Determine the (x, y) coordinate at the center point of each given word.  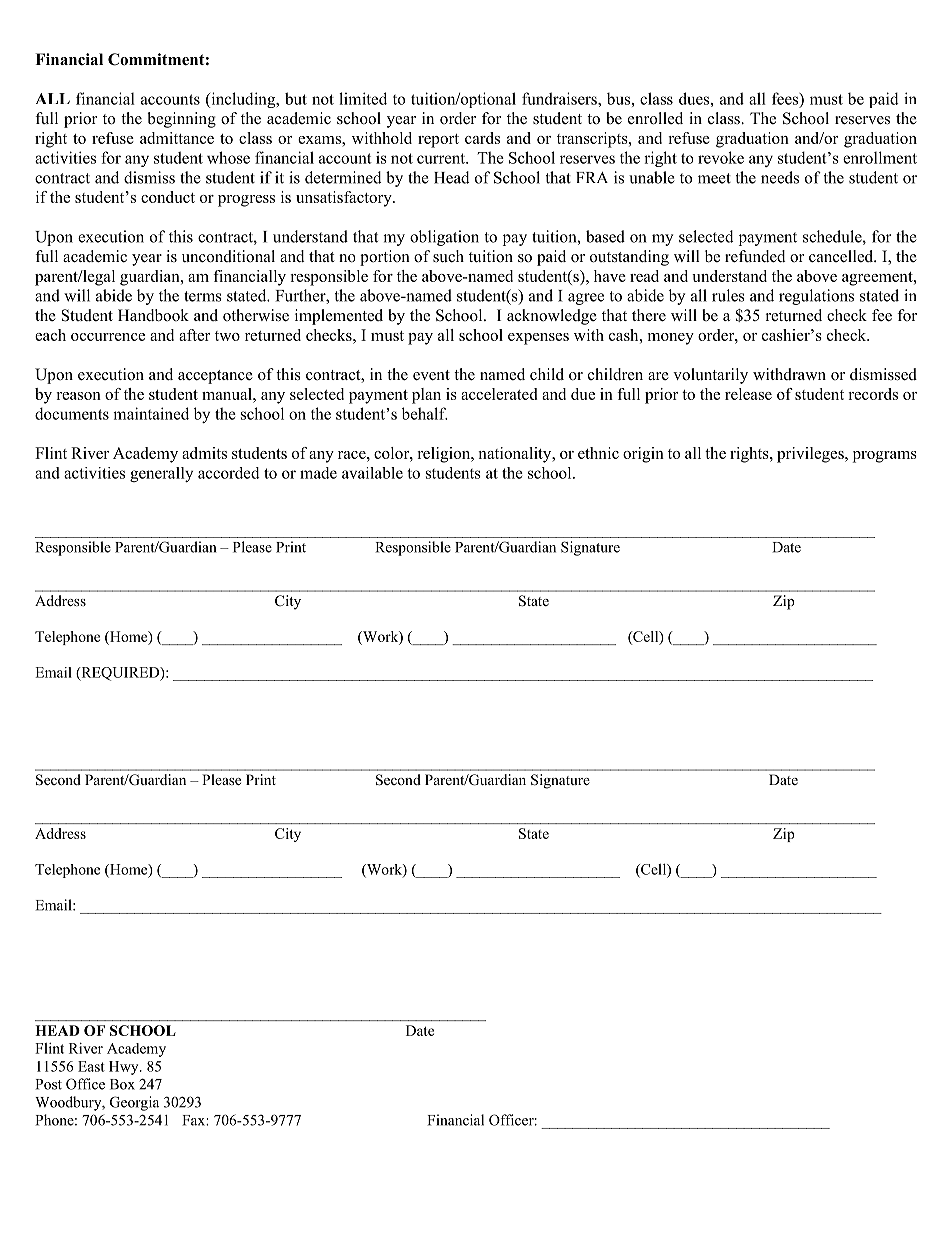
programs (885, 457)
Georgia (134, 1103)
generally (161, 474)
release (748, 394)
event (431, 375)
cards (482, 138)
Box (122, 1084)
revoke (721, 157)
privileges (811, 455)
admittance (177, 138)
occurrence (108, 337)
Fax (194, 1120)
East (91, 1066)
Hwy (125, 1068)
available (372, 473)
